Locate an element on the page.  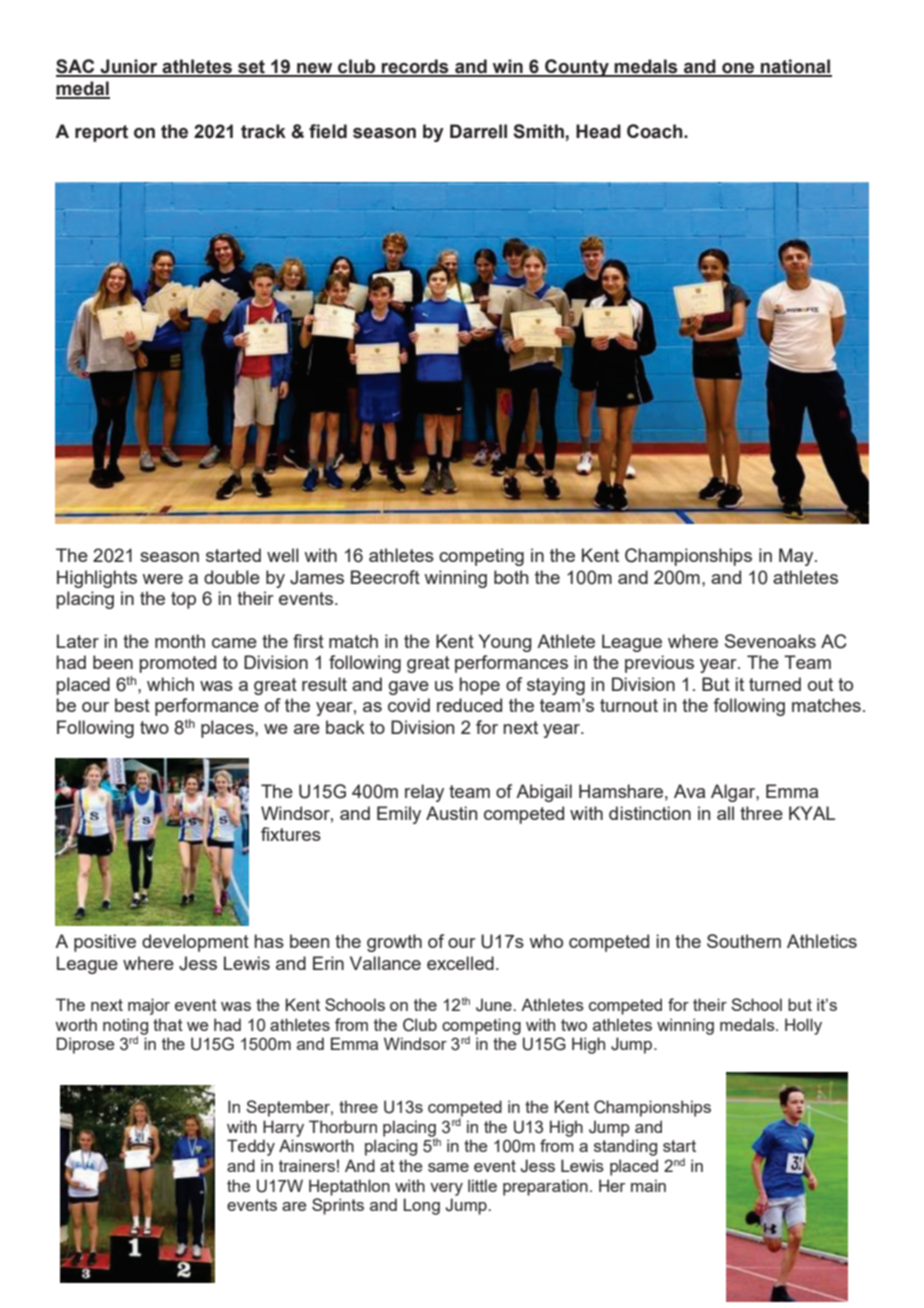
Teddy is located at coordinates (251, 1147).
